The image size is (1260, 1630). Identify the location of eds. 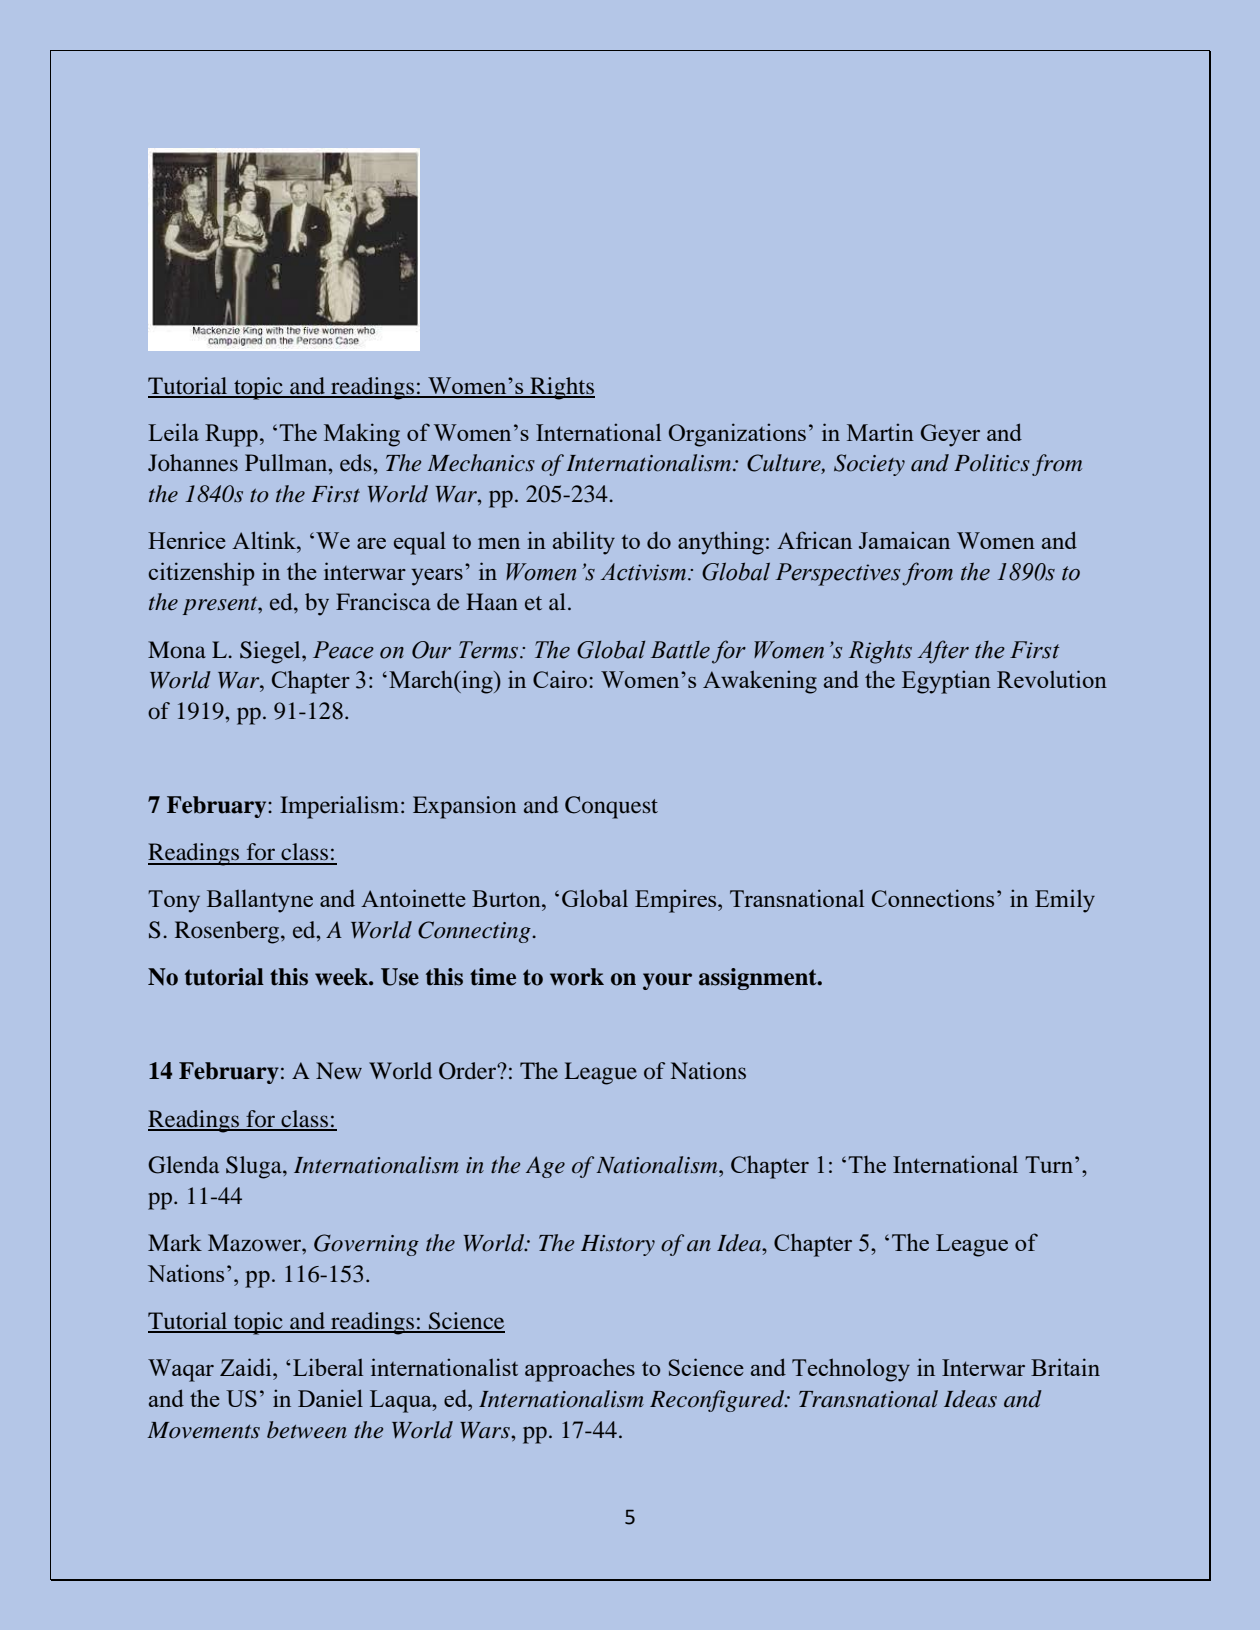
(357, 463).
